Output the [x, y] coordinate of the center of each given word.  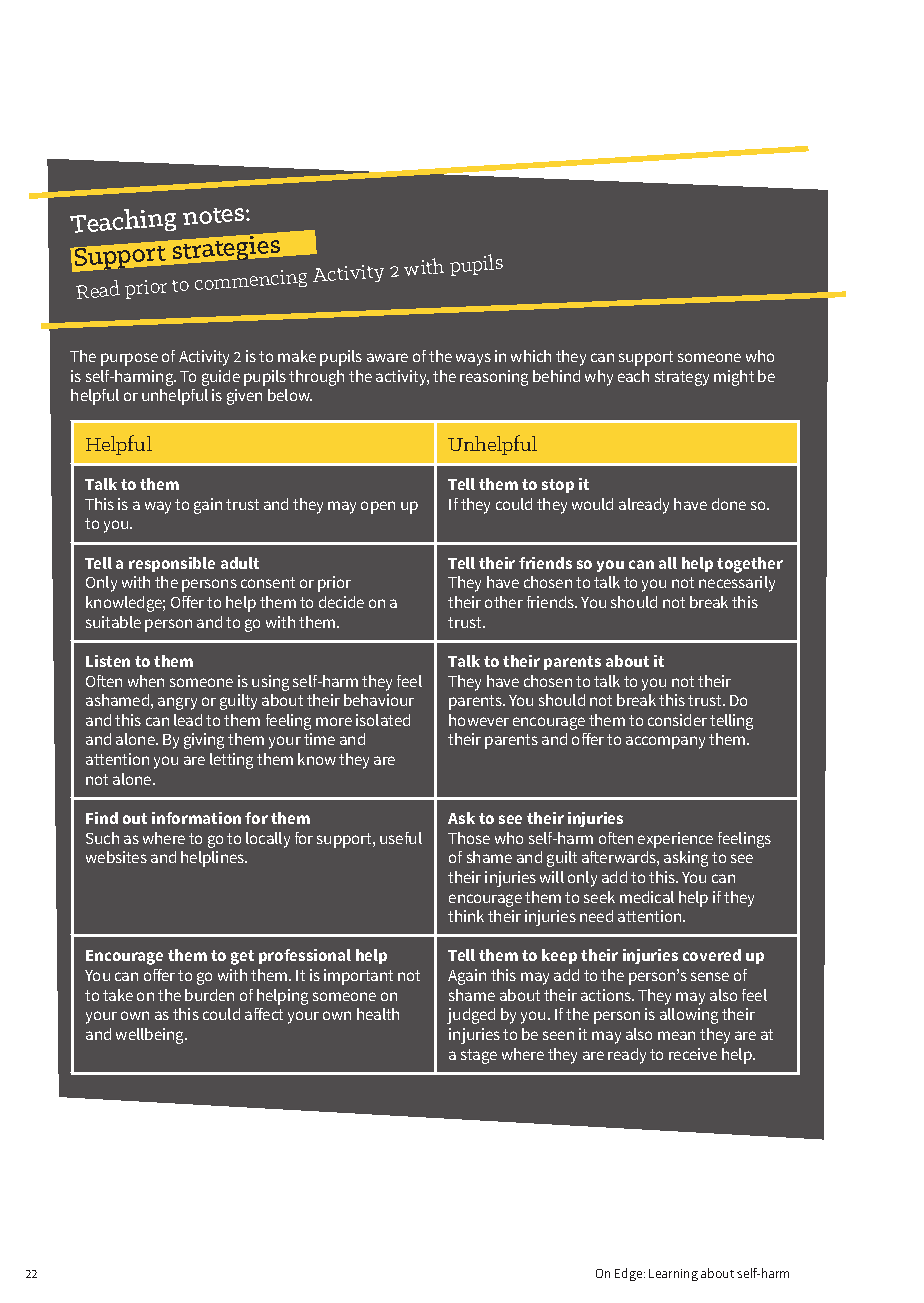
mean [676, 1035]
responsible [172, 564]
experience [675, 840]
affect [264, 1014]
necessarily [737, 584]
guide [221, 378]
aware [387, 357]
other [504, 602]
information [196, 818]
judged [471, 1016]
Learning [673, 1275]
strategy [682, 378]
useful [401, 838]
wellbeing [151, 1036]
